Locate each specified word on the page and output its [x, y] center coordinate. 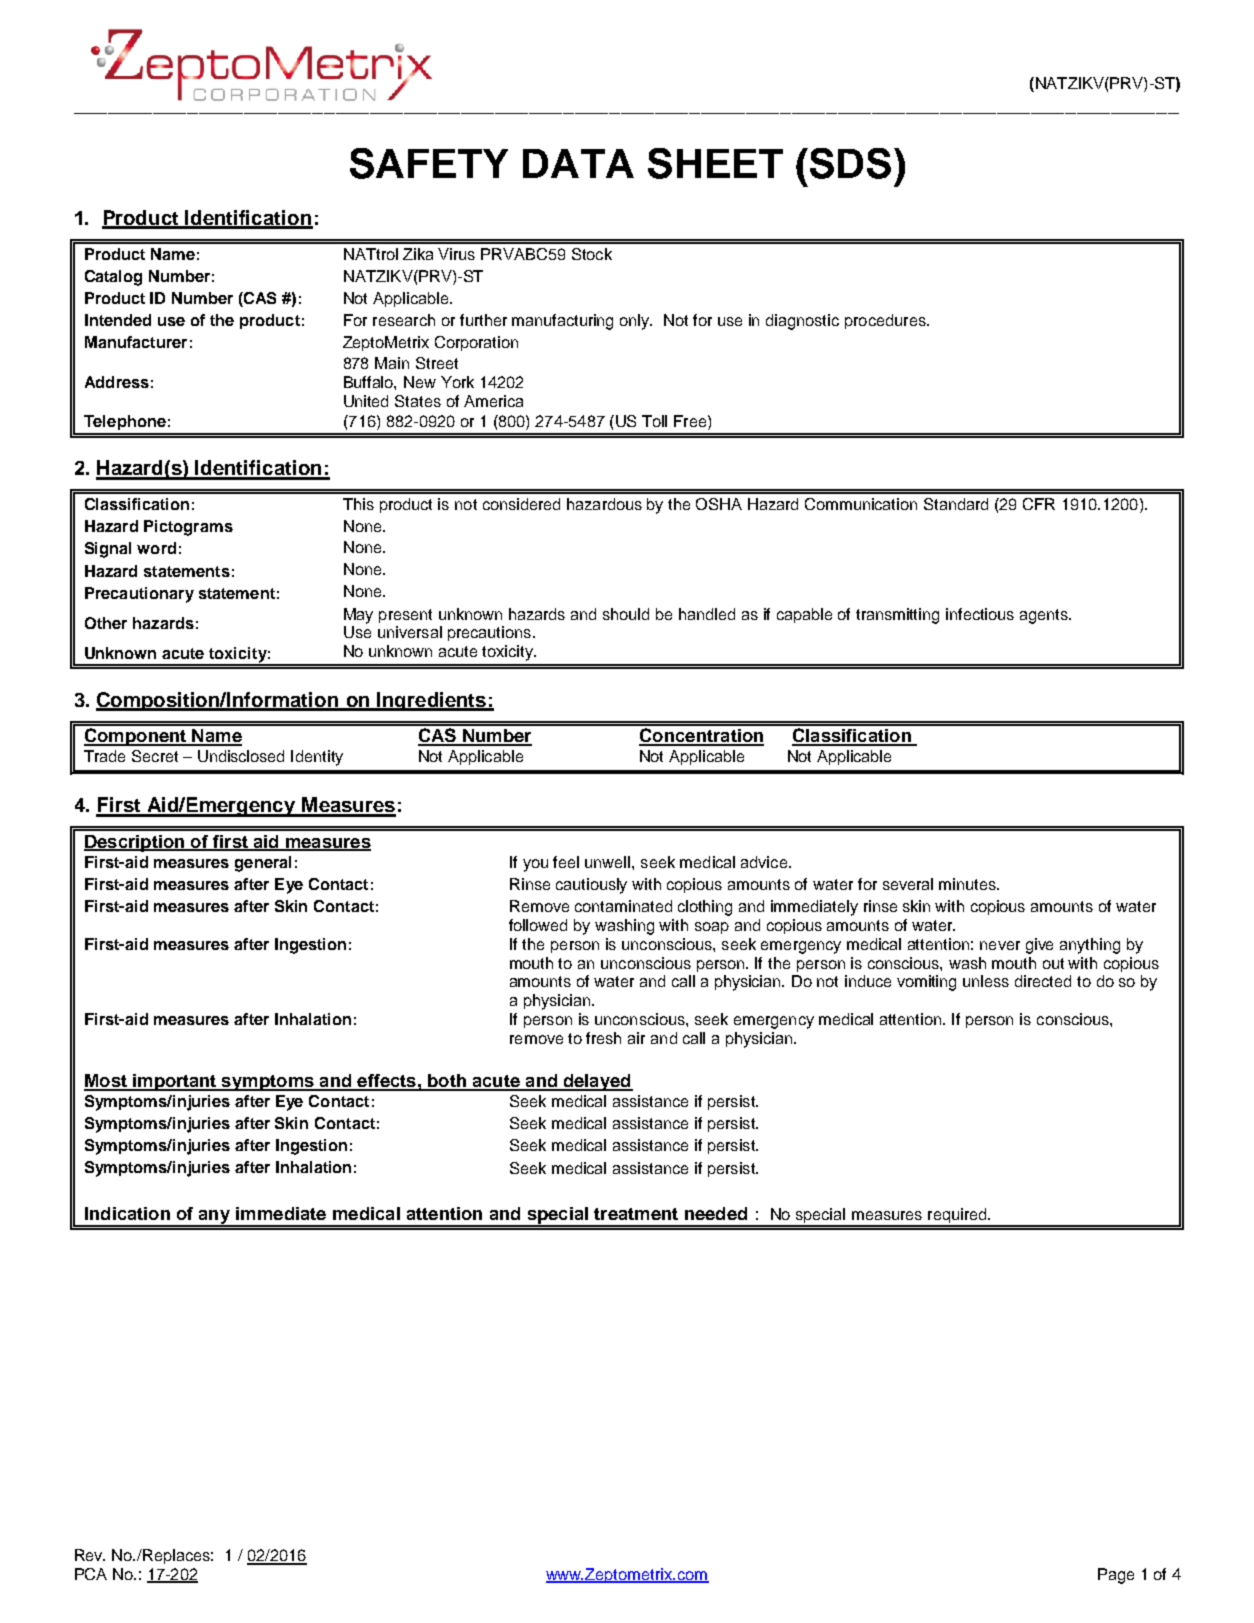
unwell [609, 862]
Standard [956, 504]
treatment [636, 1214]
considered [521, 504]
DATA [578, 163]
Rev [90, 1555]
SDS [849, 163]
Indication [127, 1213]
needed [716, 1213]
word [156, 548]
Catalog [113, 278]
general [263, 864]
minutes [968, 884]
